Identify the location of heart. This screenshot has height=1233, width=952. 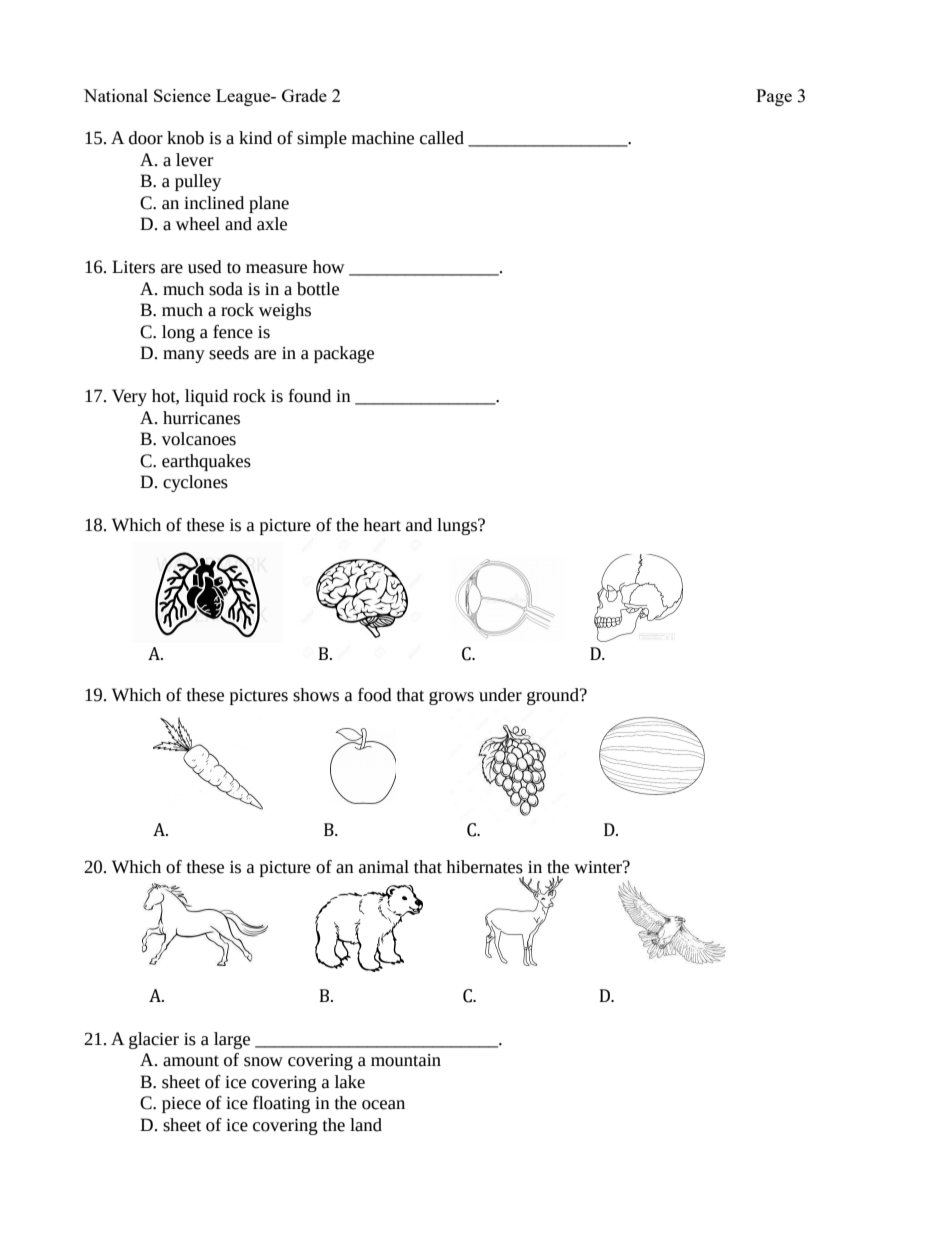
(382, 525).
